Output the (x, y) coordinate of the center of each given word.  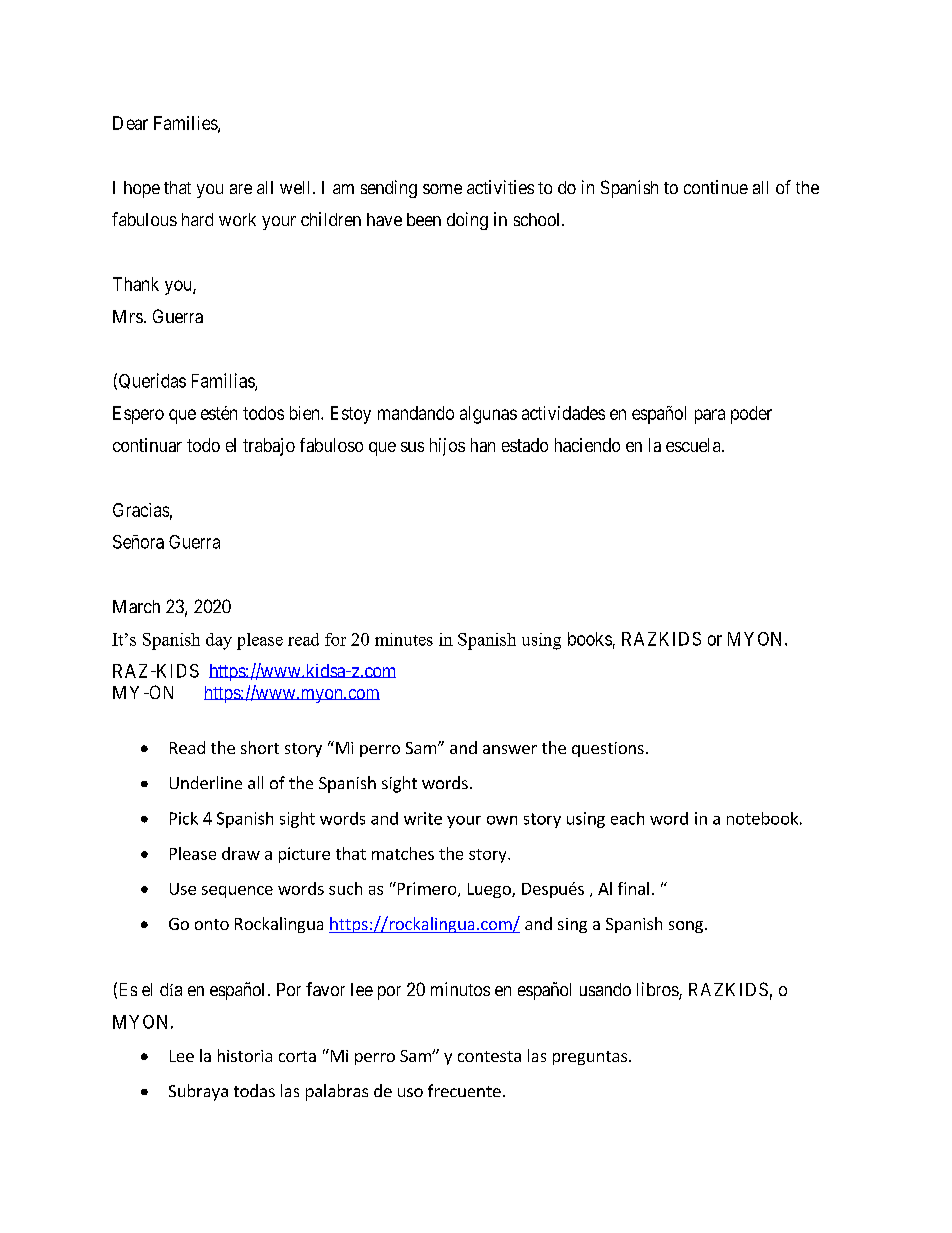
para (710, 416)
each (627, 818)
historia (245, 1055)
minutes (404, 639)
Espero (138, 415)
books (590, 639)
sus (412, 447)
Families (186, 124)
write (423, 818)
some (442, 189)
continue (716, 187)
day (219, 641)
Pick (184, 818)
